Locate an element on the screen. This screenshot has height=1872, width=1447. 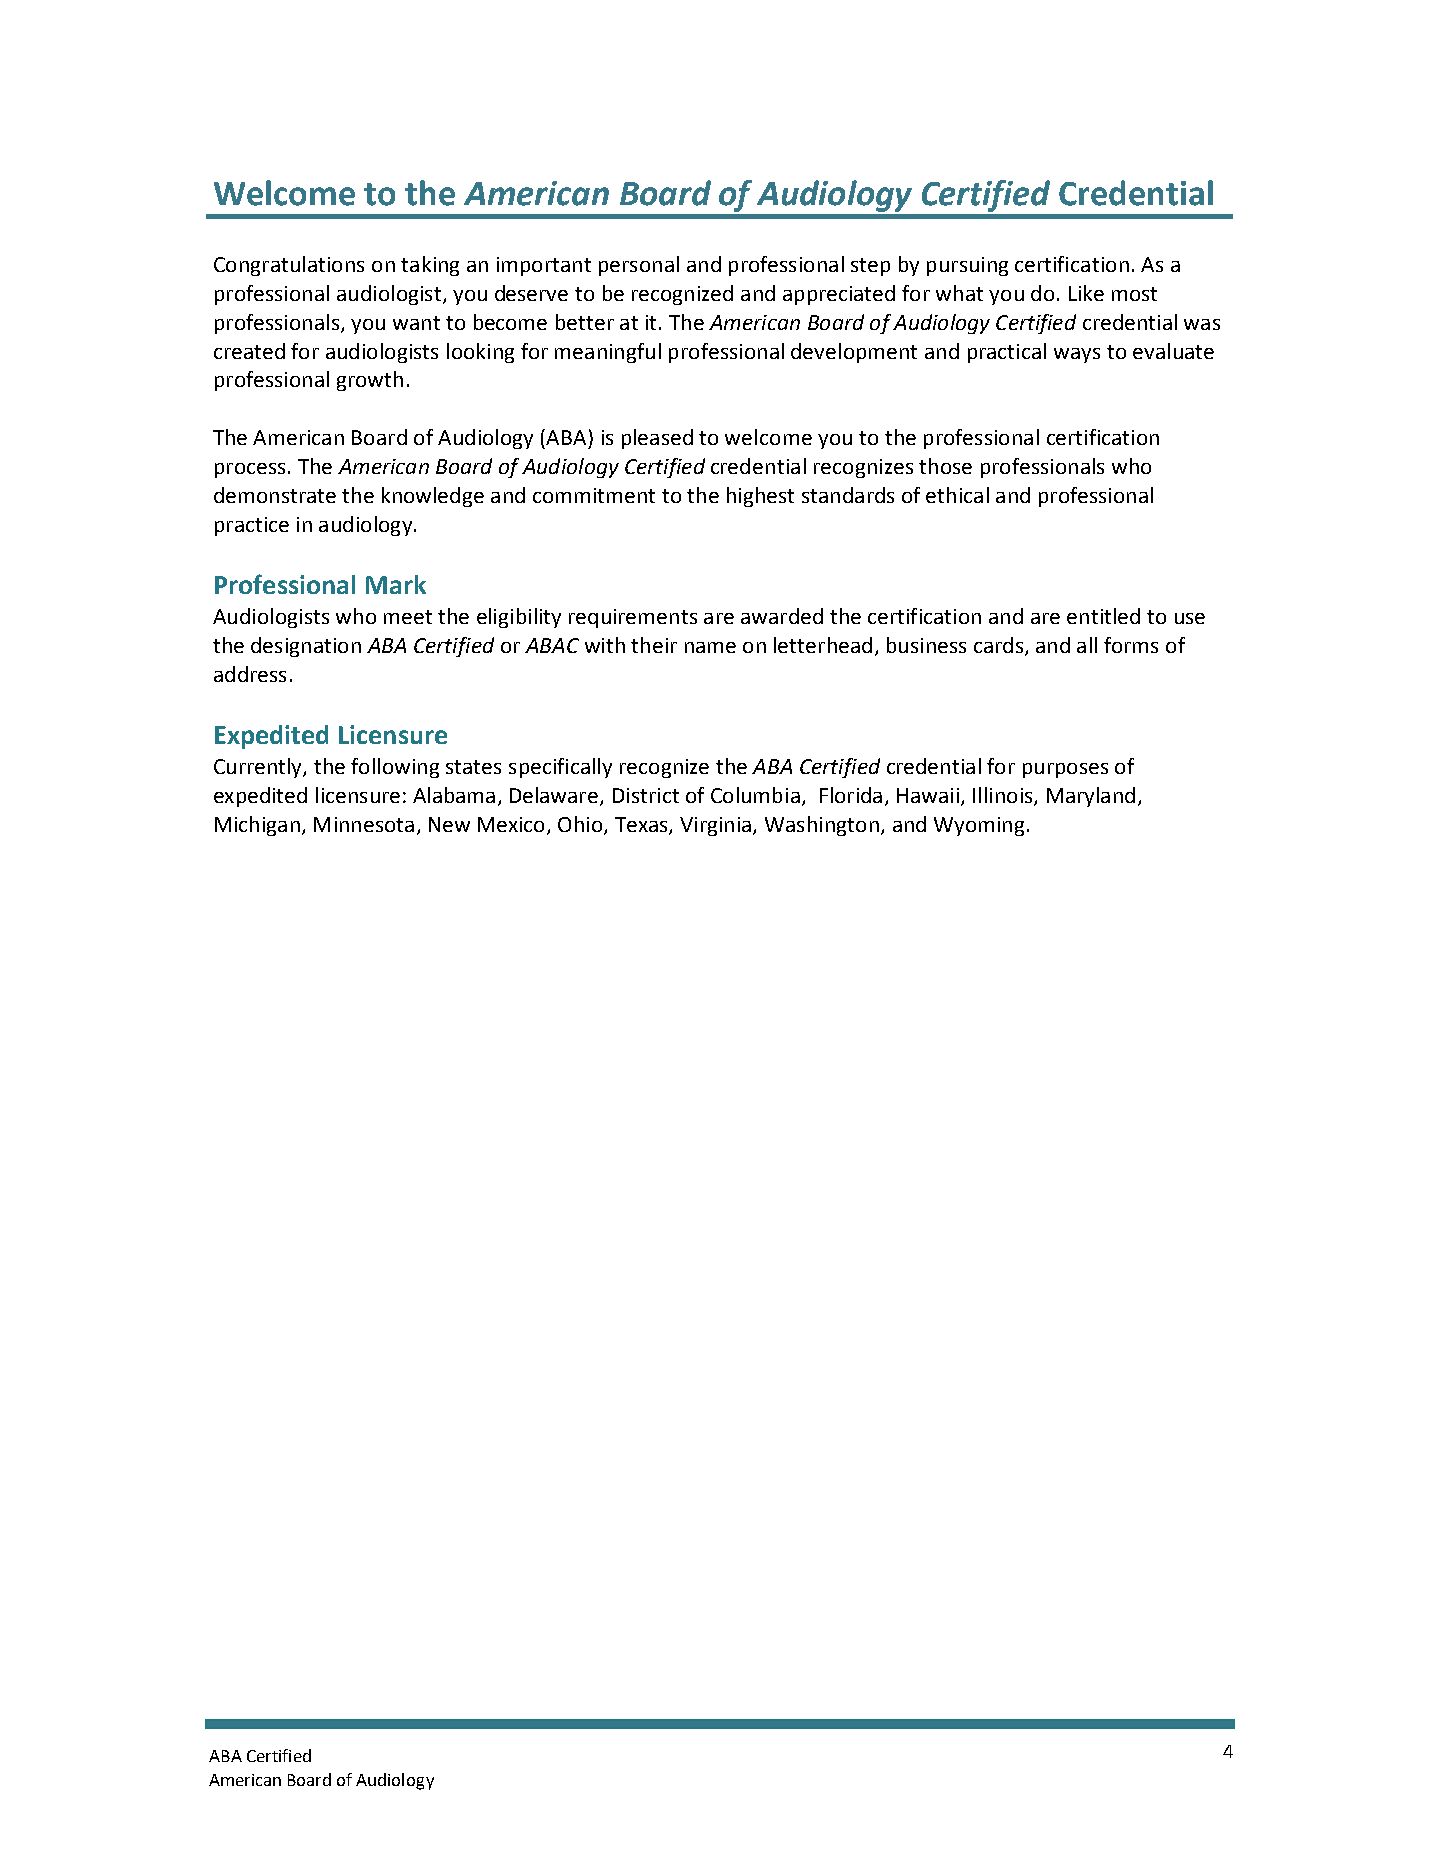
ethical is located at coordinates (957, 495).
